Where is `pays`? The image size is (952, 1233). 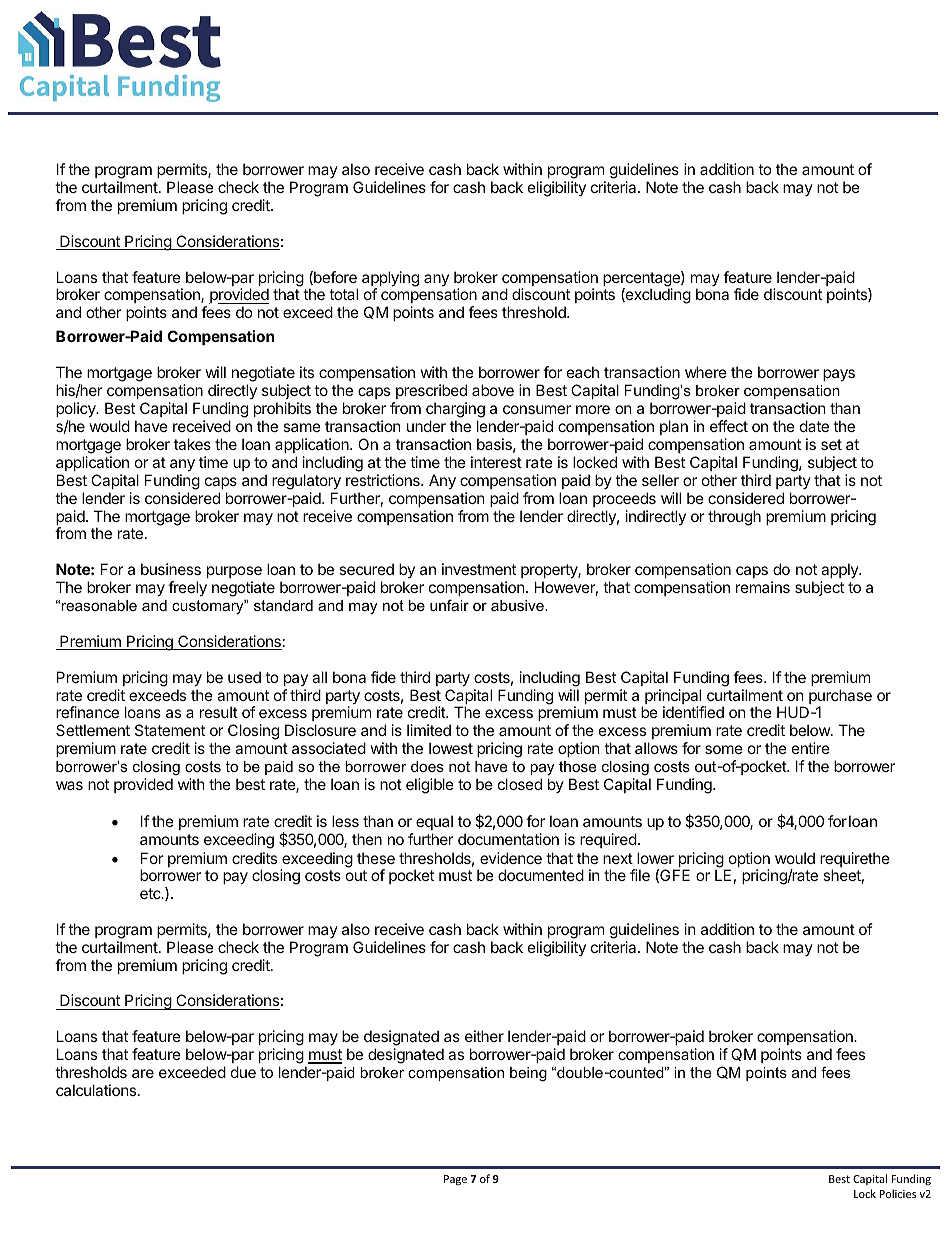 pays is located at coordinates (839, 375).
